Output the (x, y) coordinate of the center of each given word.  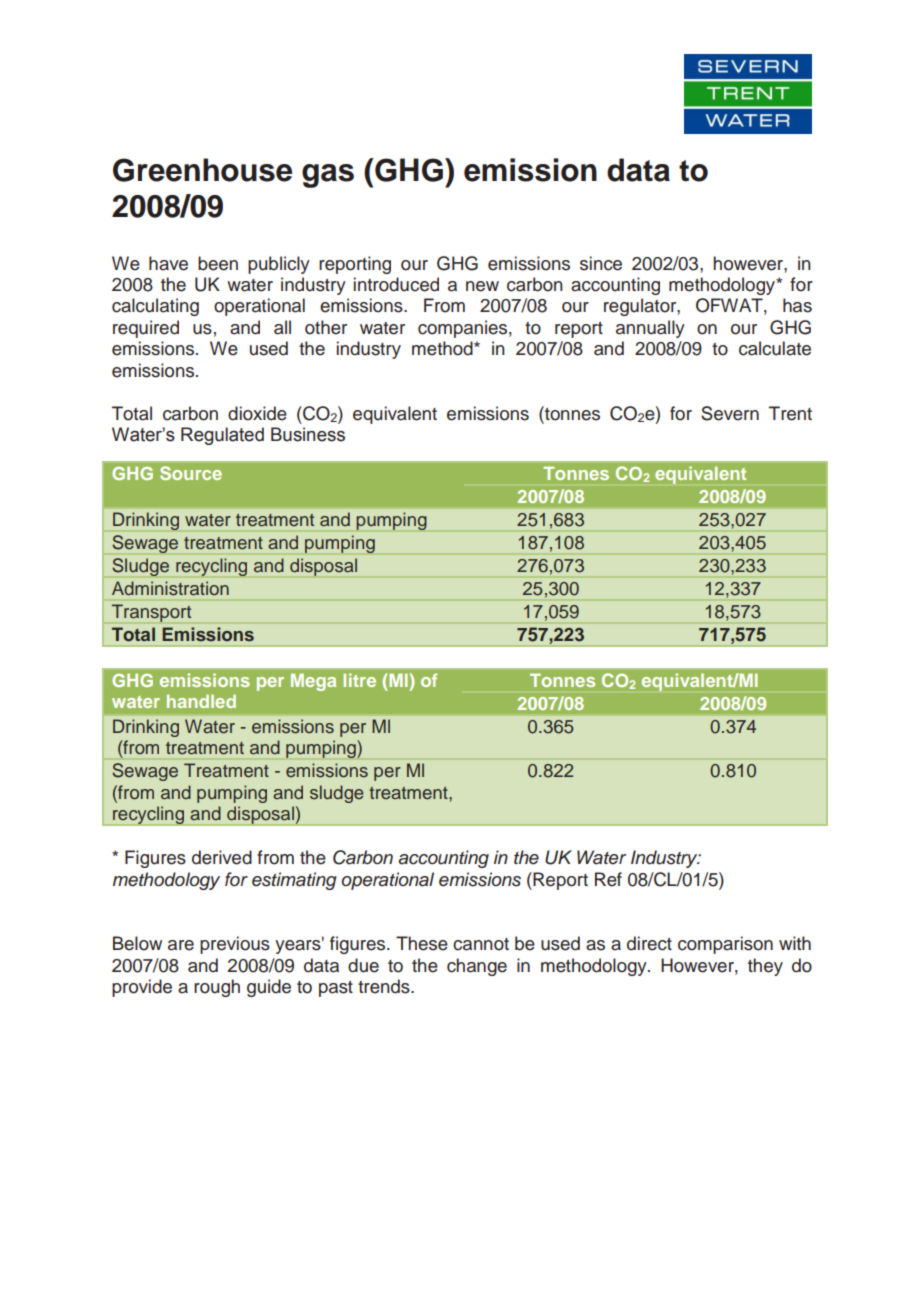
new (482, 286)
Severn (730, 413)
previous (235, 945)
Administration (170, 588)
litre (359, 680)
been (218, 263)
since (601, 263)
